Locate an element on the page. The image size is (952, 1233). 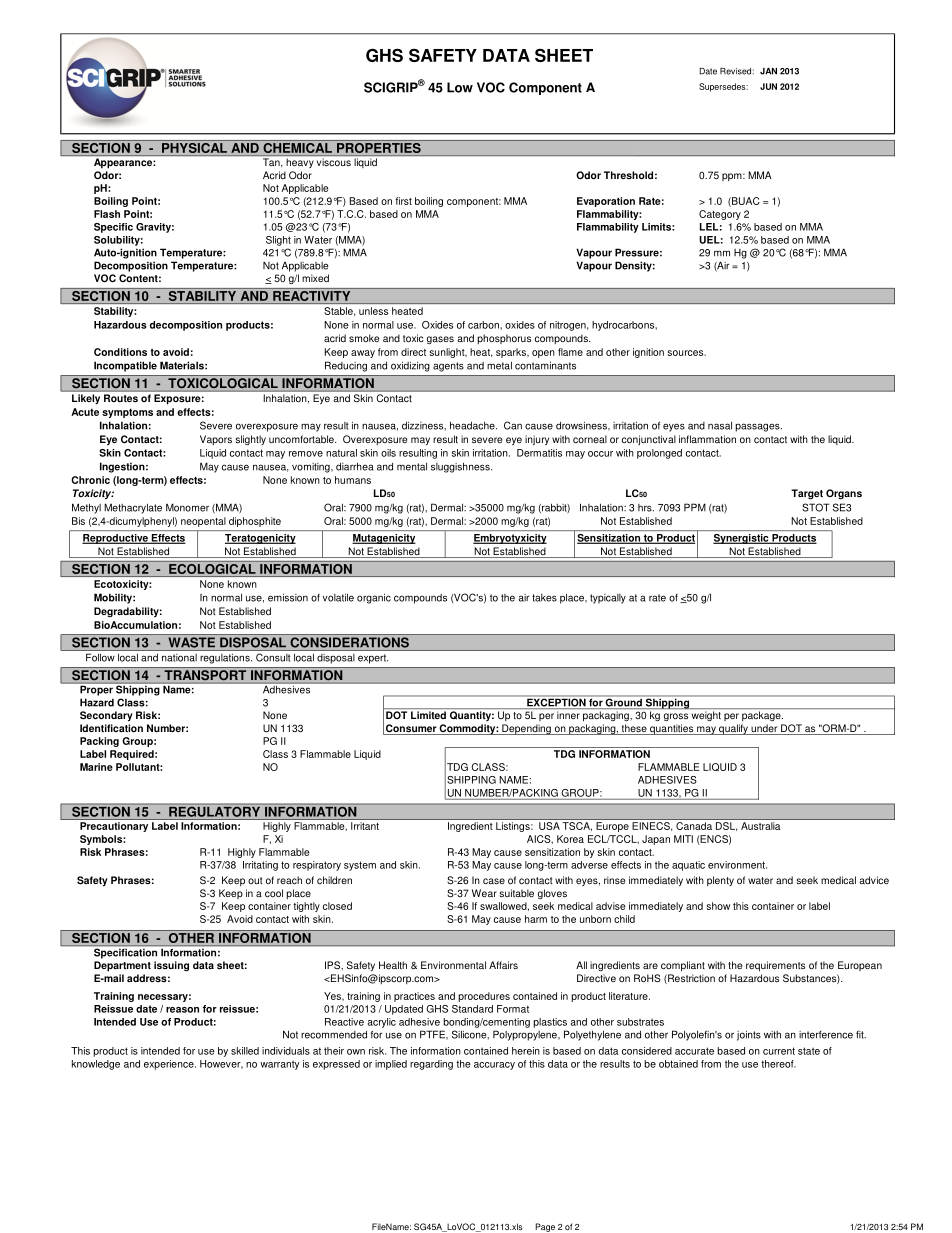
REGULATORY is located at coordinates (215, 810).
